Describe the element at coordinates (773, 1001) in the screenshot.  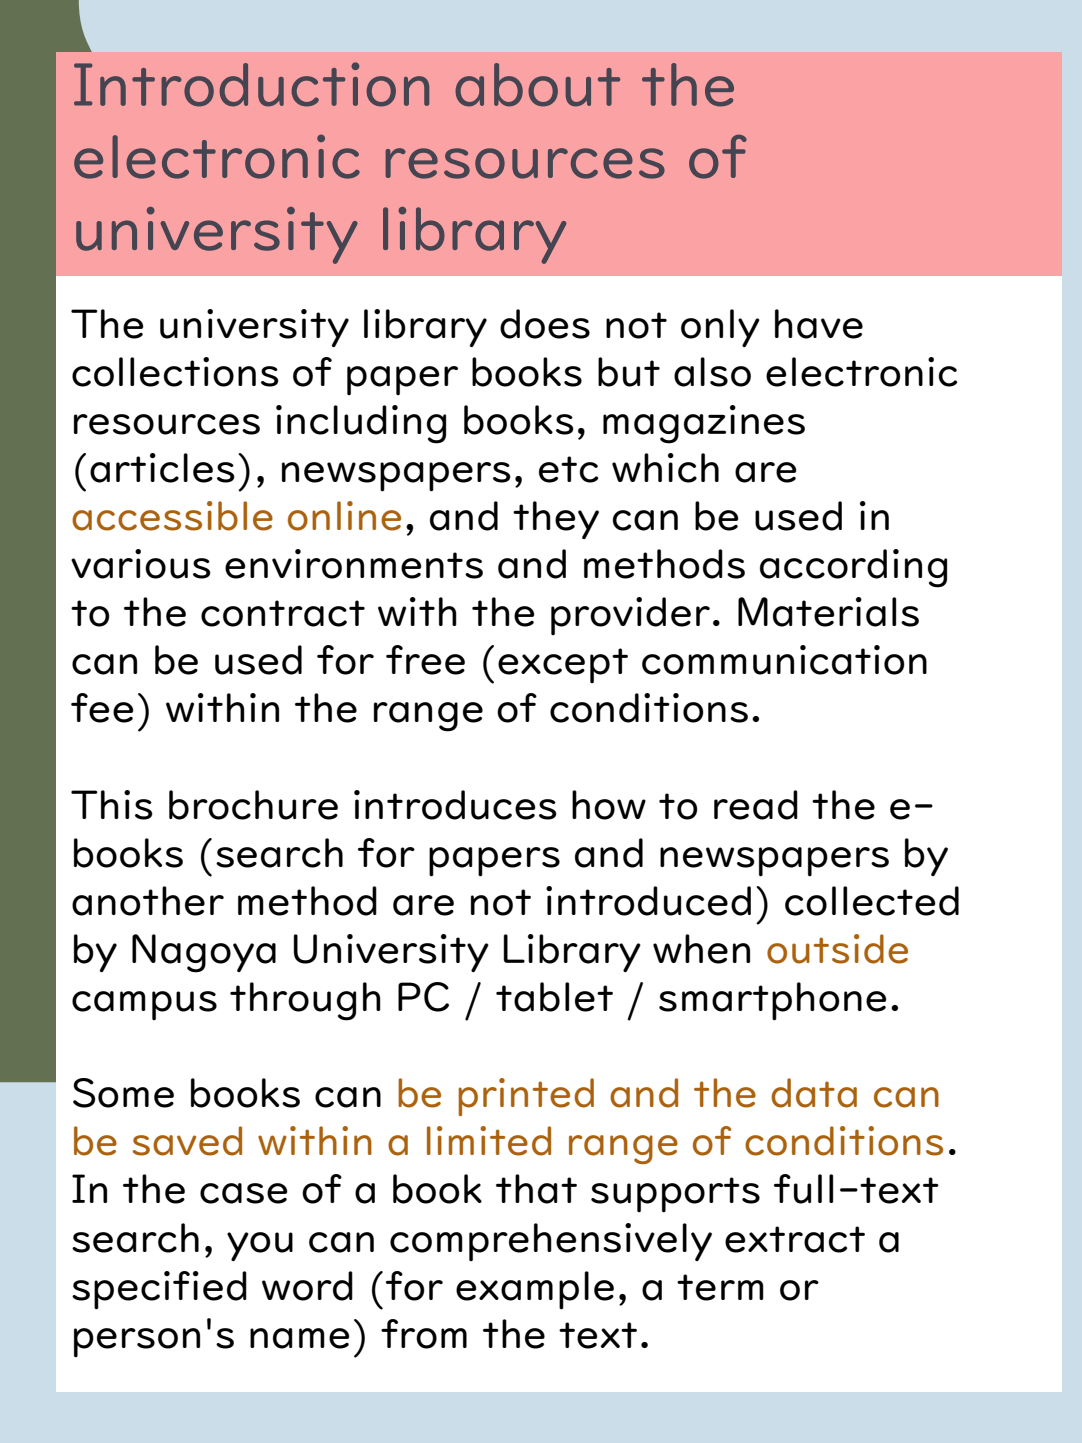
I see `smartphone` at that location.
